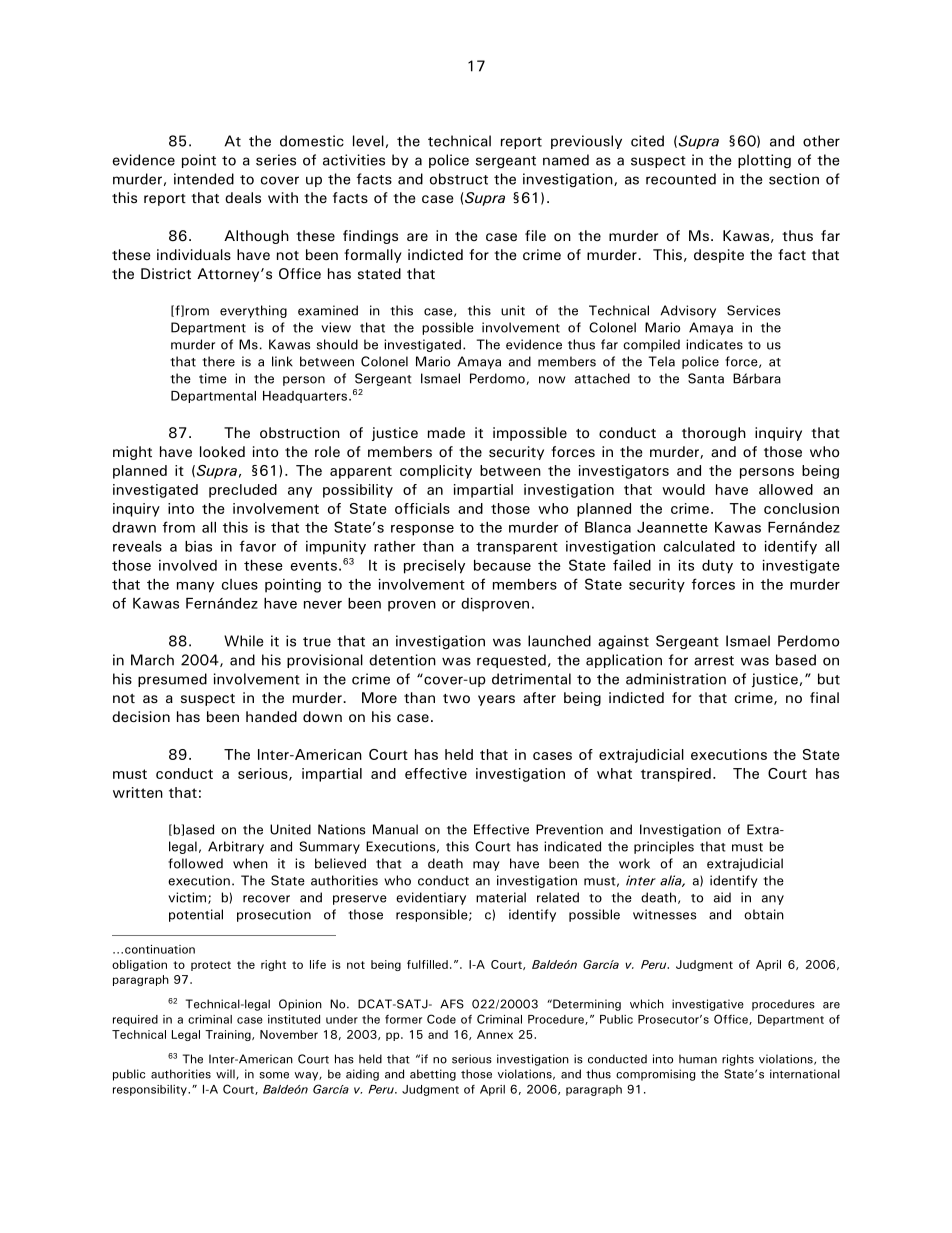 The image size is (952, 1233). What do you see at coordinates (222, 452) in the screenshot?
I see `looked` at bounding box center [222, 452].
